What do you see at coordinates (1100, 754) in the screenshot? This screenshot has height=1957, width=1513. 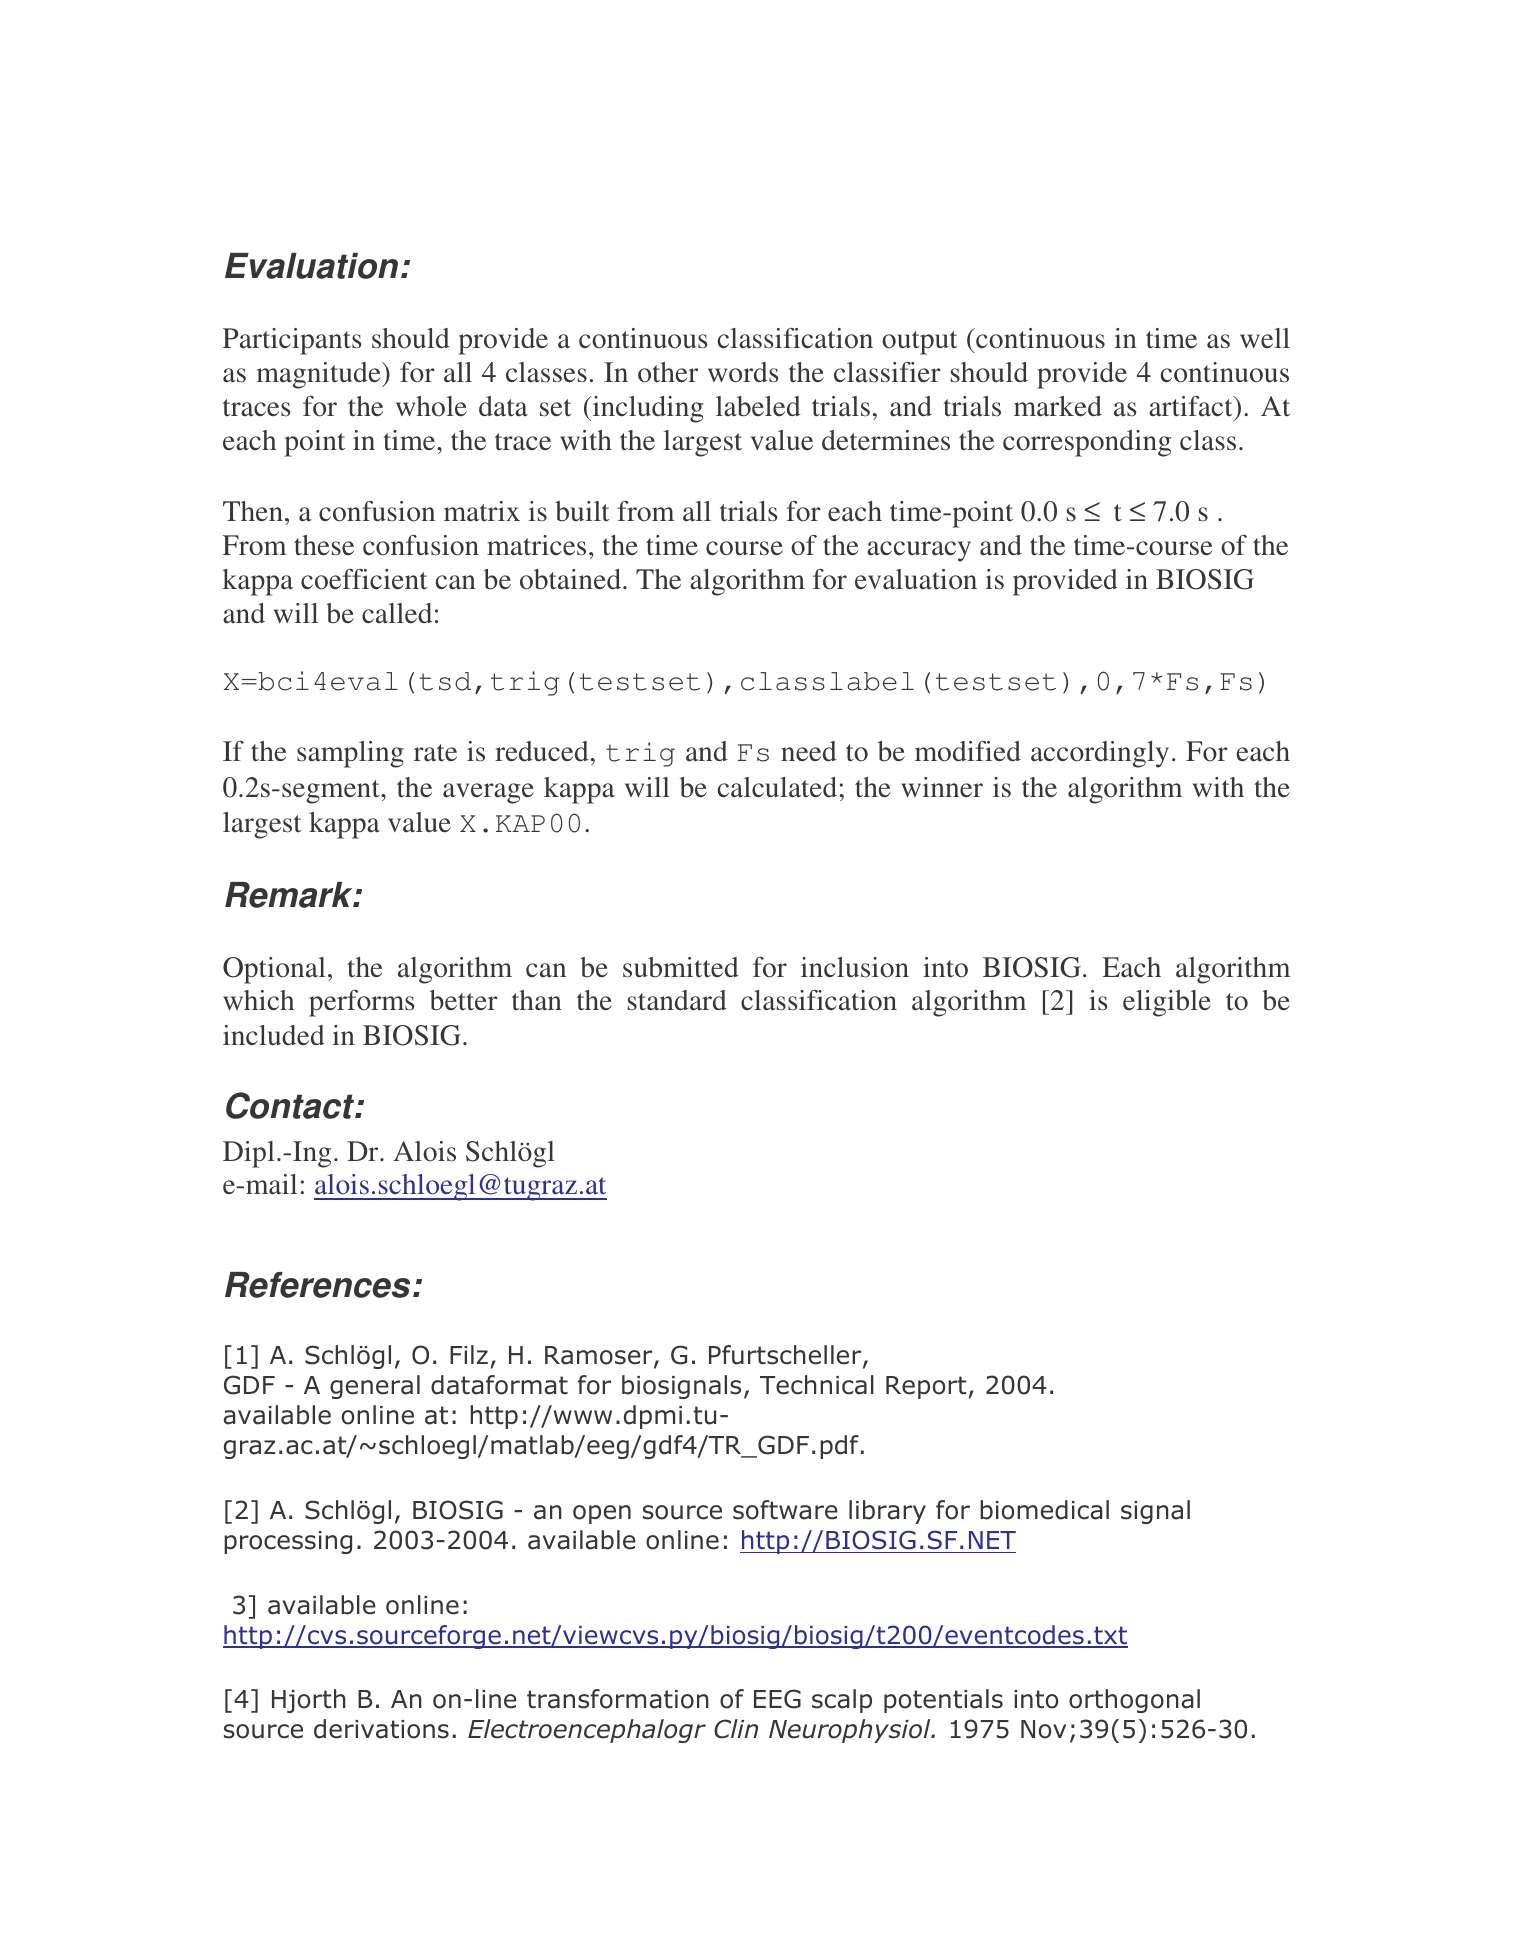 I see `accordingly` at bounding box center [1100, 754].
